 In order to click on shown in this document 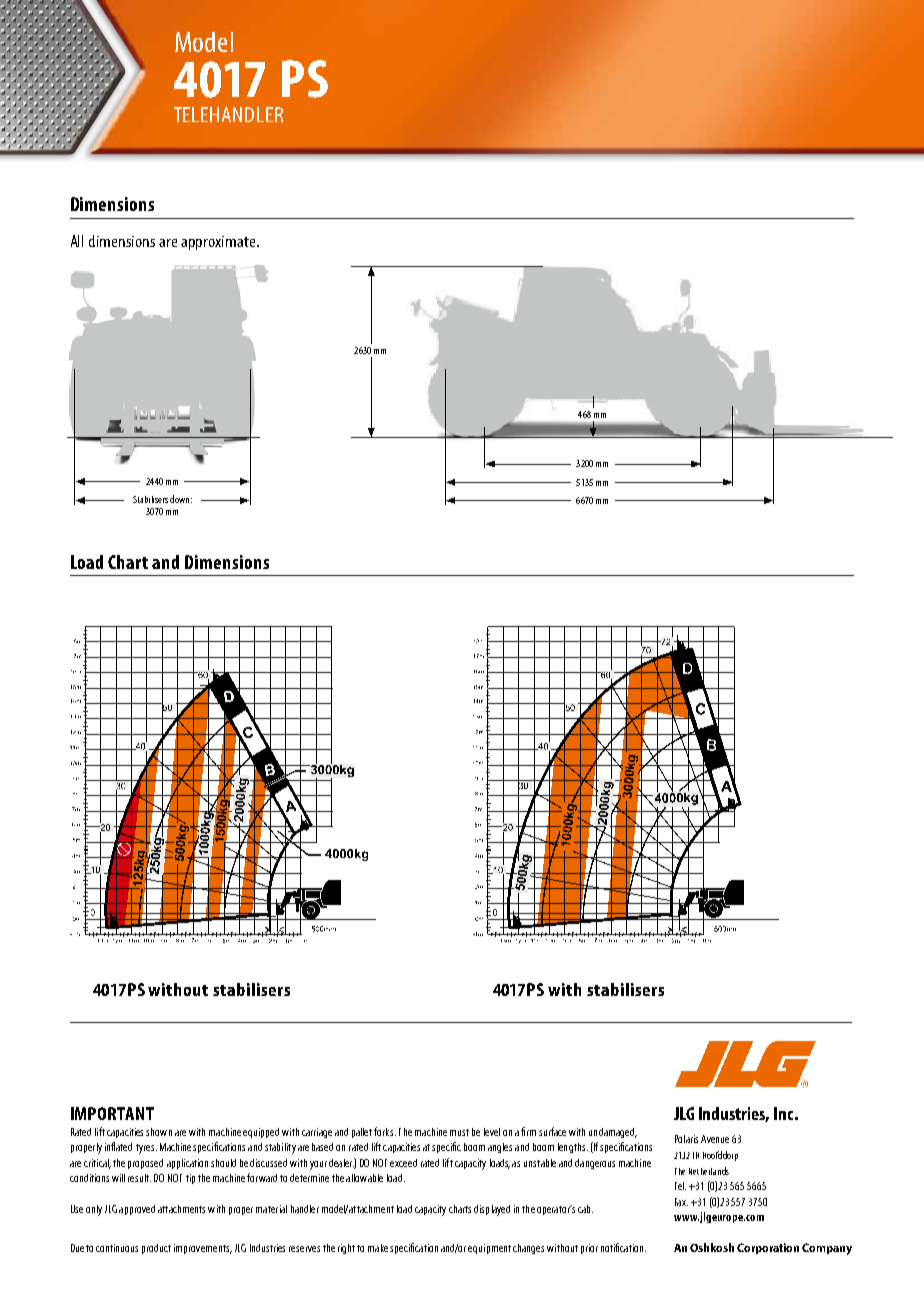, I will do `click(159, 1132)`.
